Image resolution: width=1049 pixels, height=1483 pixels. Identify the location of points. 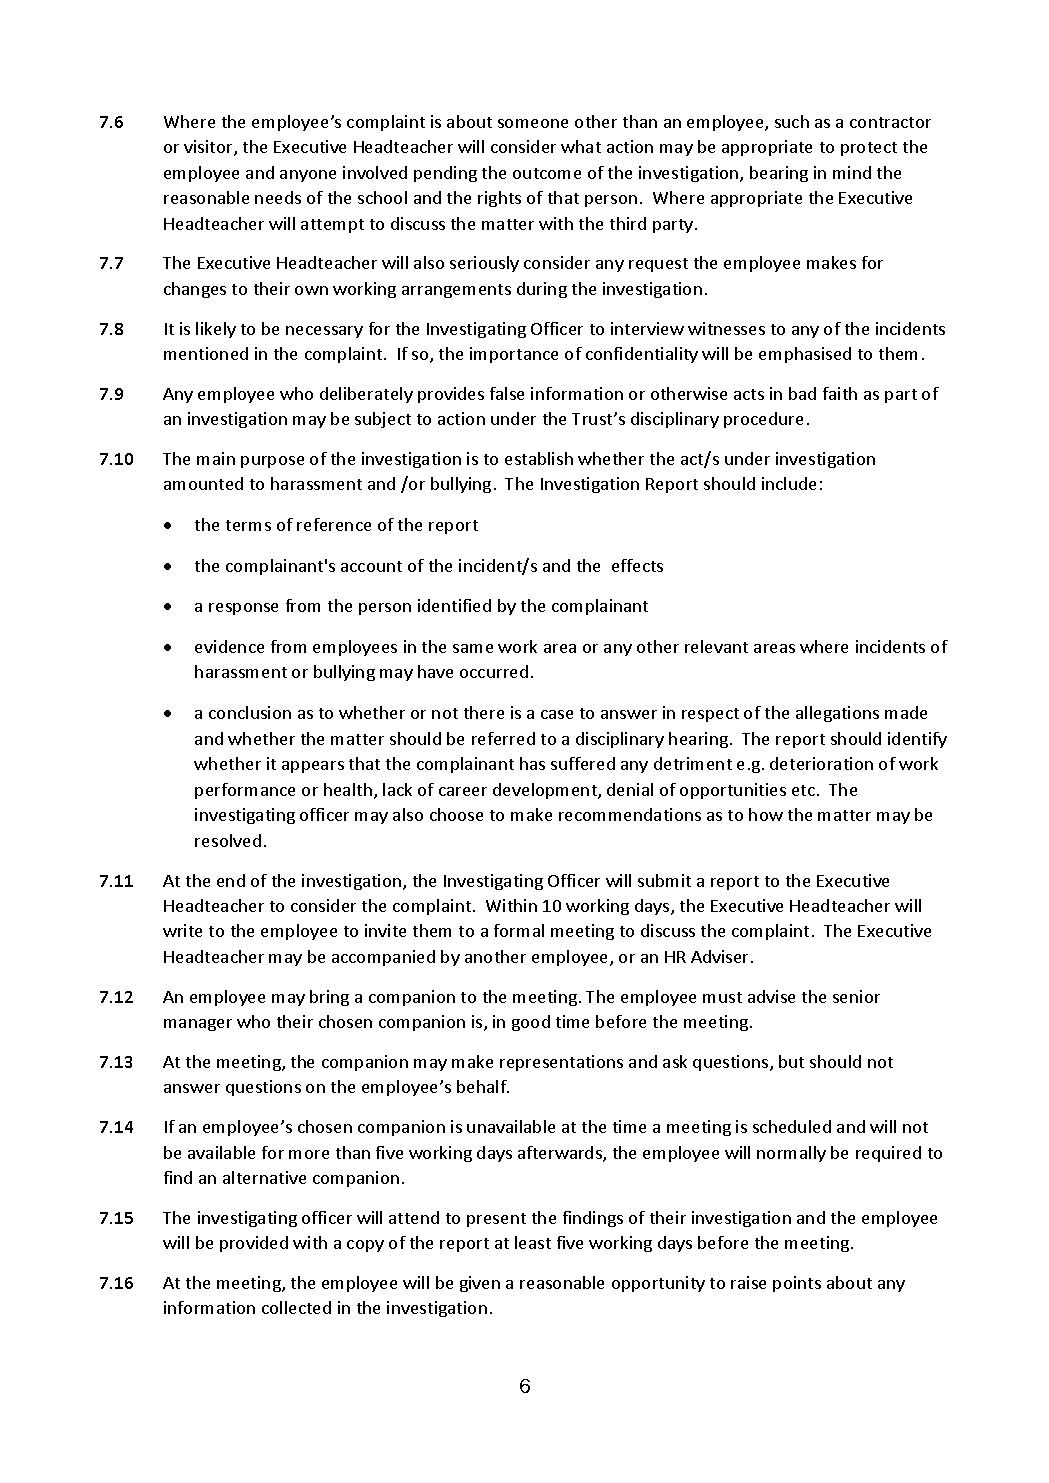
(797, 1284).
